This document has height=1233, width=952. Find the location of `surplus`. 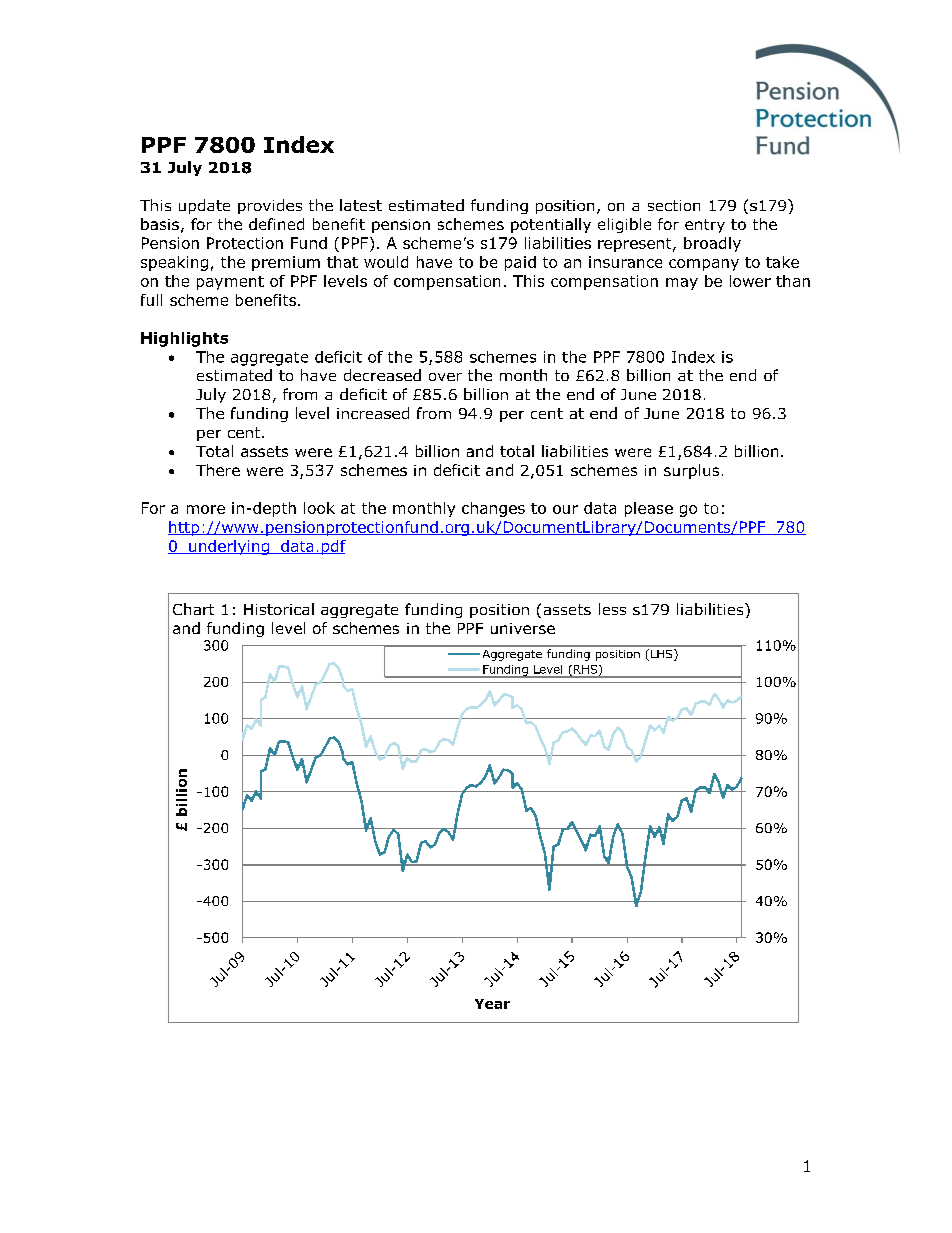

surplus is located at coordinates (691, 471).
